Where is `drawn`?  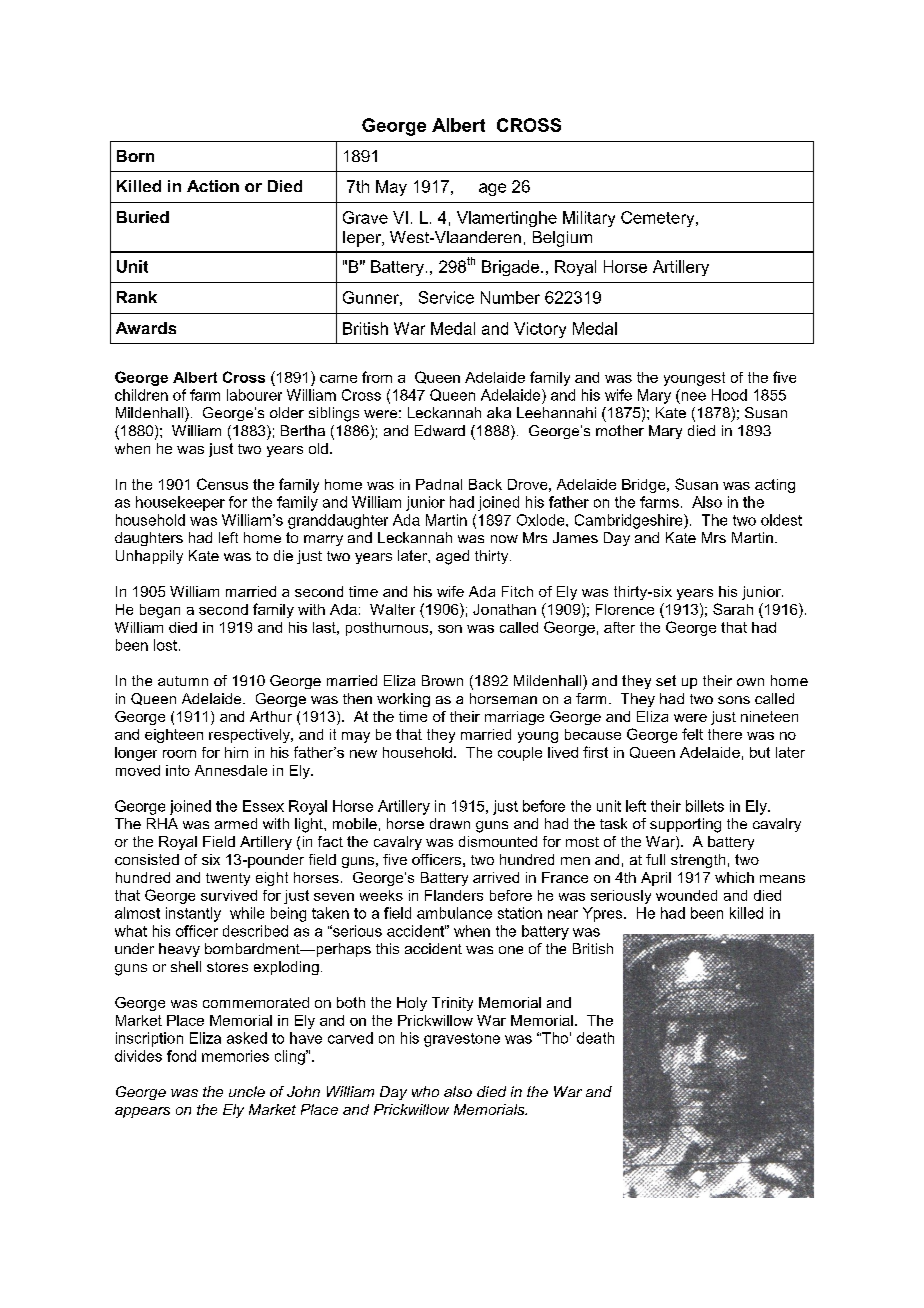 drawn is located at coordinates (450, 823).
